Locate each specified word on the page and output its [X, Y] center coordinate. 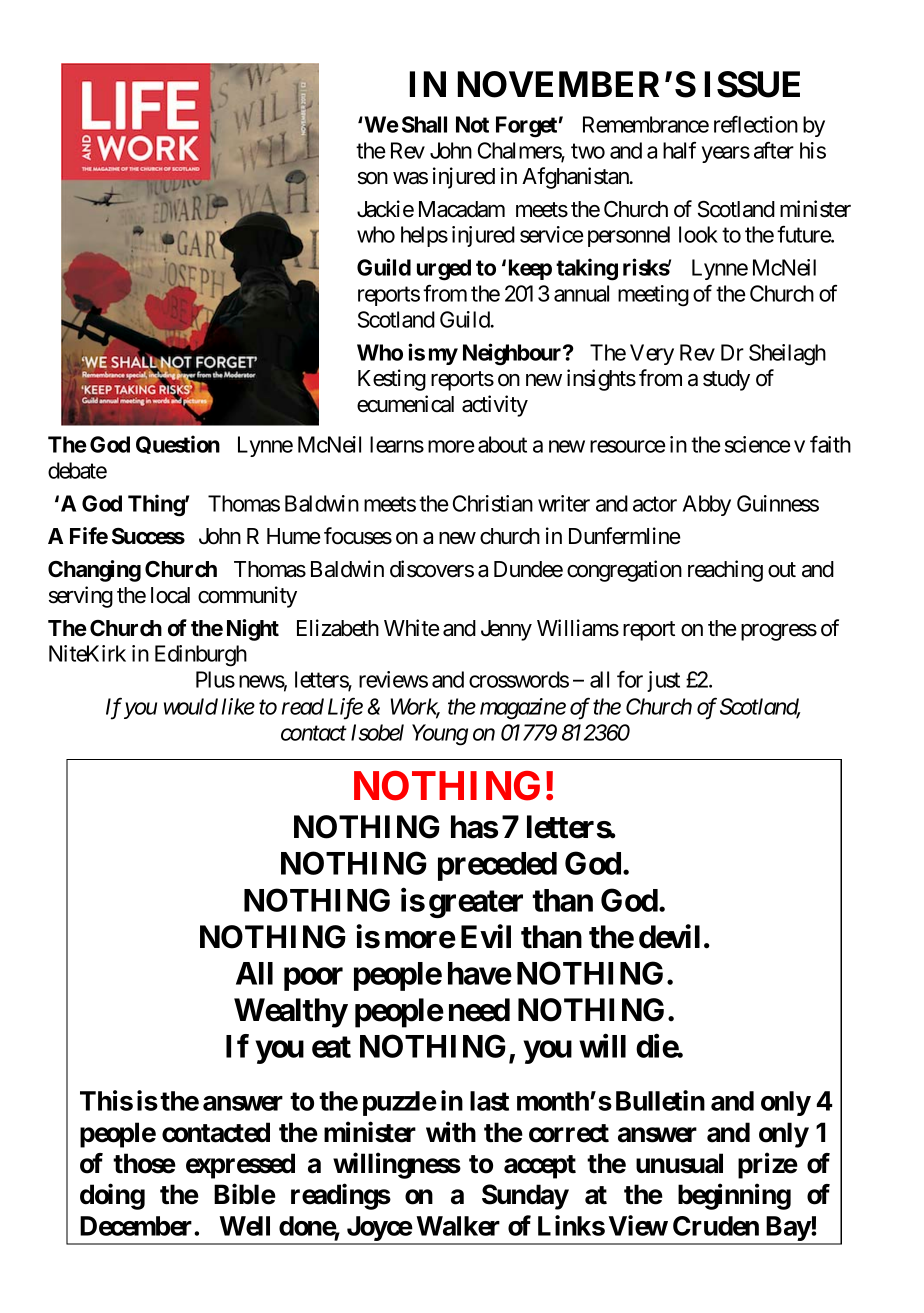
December [137, 1226]
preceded [497, 866]
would [191, 706]
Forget [526, 127]
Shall [424, 124]
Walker [458, 1226]
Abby [707, 505]
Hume [293, 536]
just [663, 681]
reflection [756, 124]
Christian [493, 503]
